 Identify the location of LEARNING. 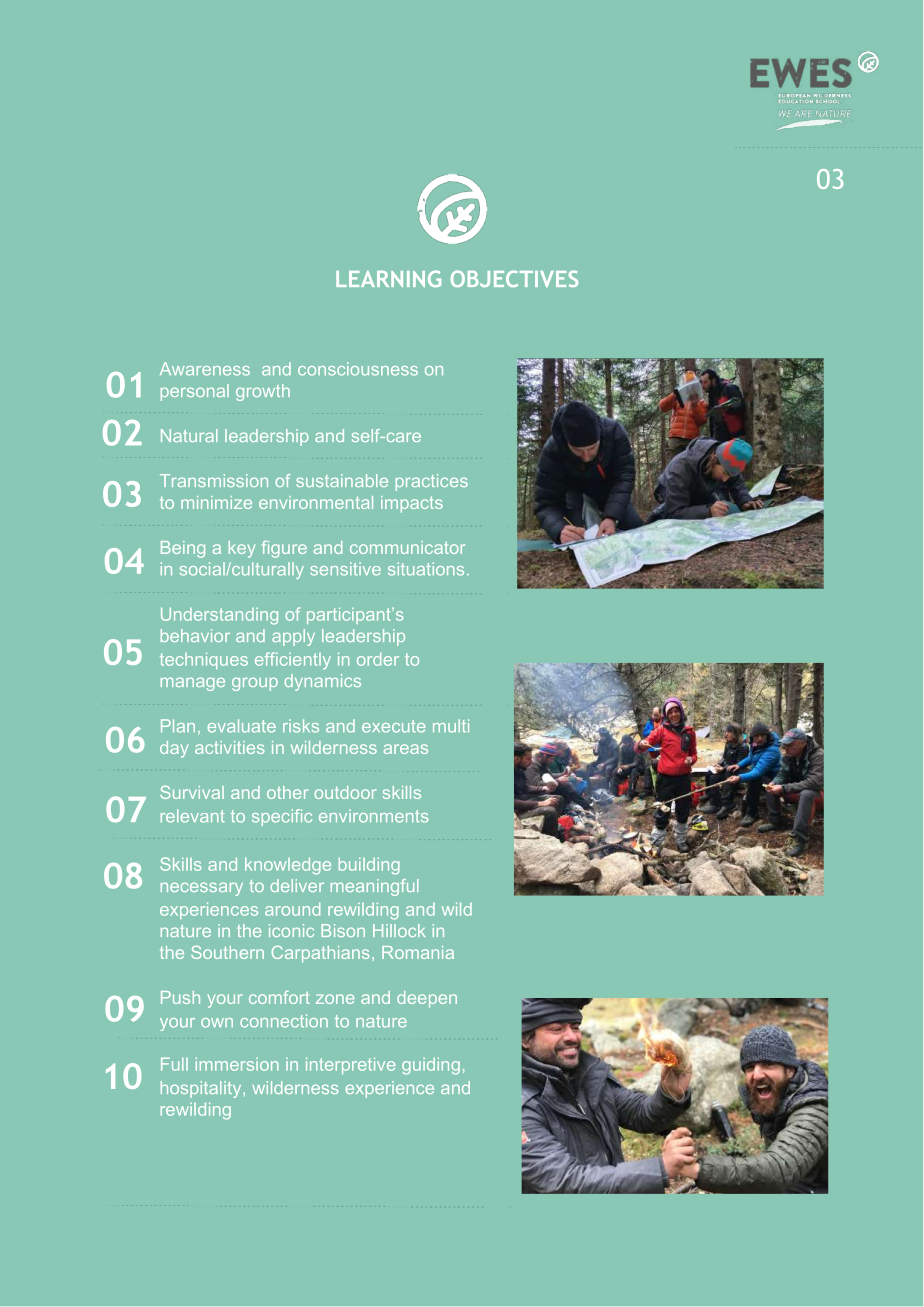
(388, 278).
